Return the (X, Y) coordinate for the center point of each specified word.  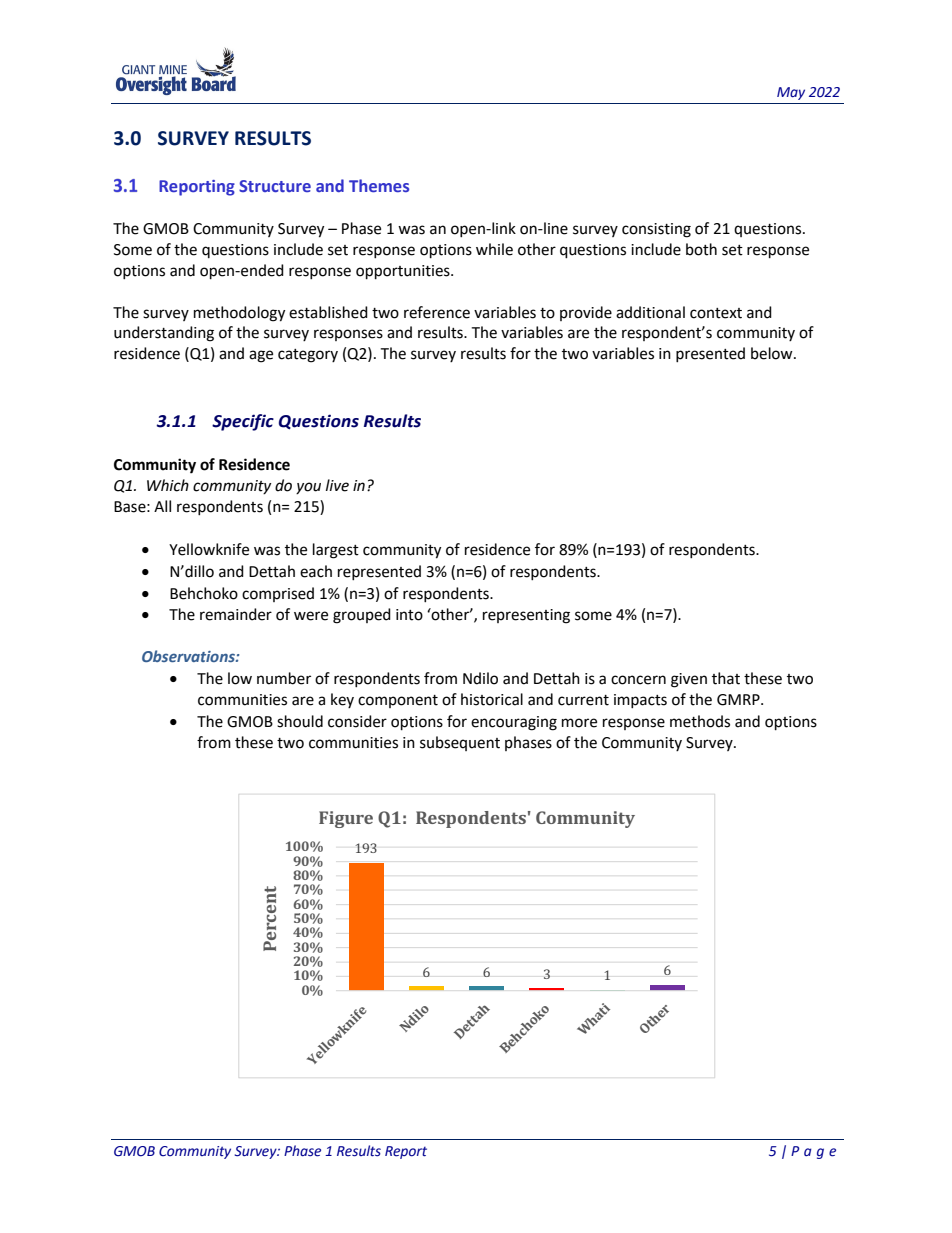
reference (437, 312)
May (791, 93)
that (726, 678)
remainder (236, 614)
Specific (243, 422)
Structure (275, 186)
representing (526, 616)
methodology (239, 314)
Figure (346, 819)
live (337, 485)
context (716, 313)
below (773, 353)
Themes (379, 185)
